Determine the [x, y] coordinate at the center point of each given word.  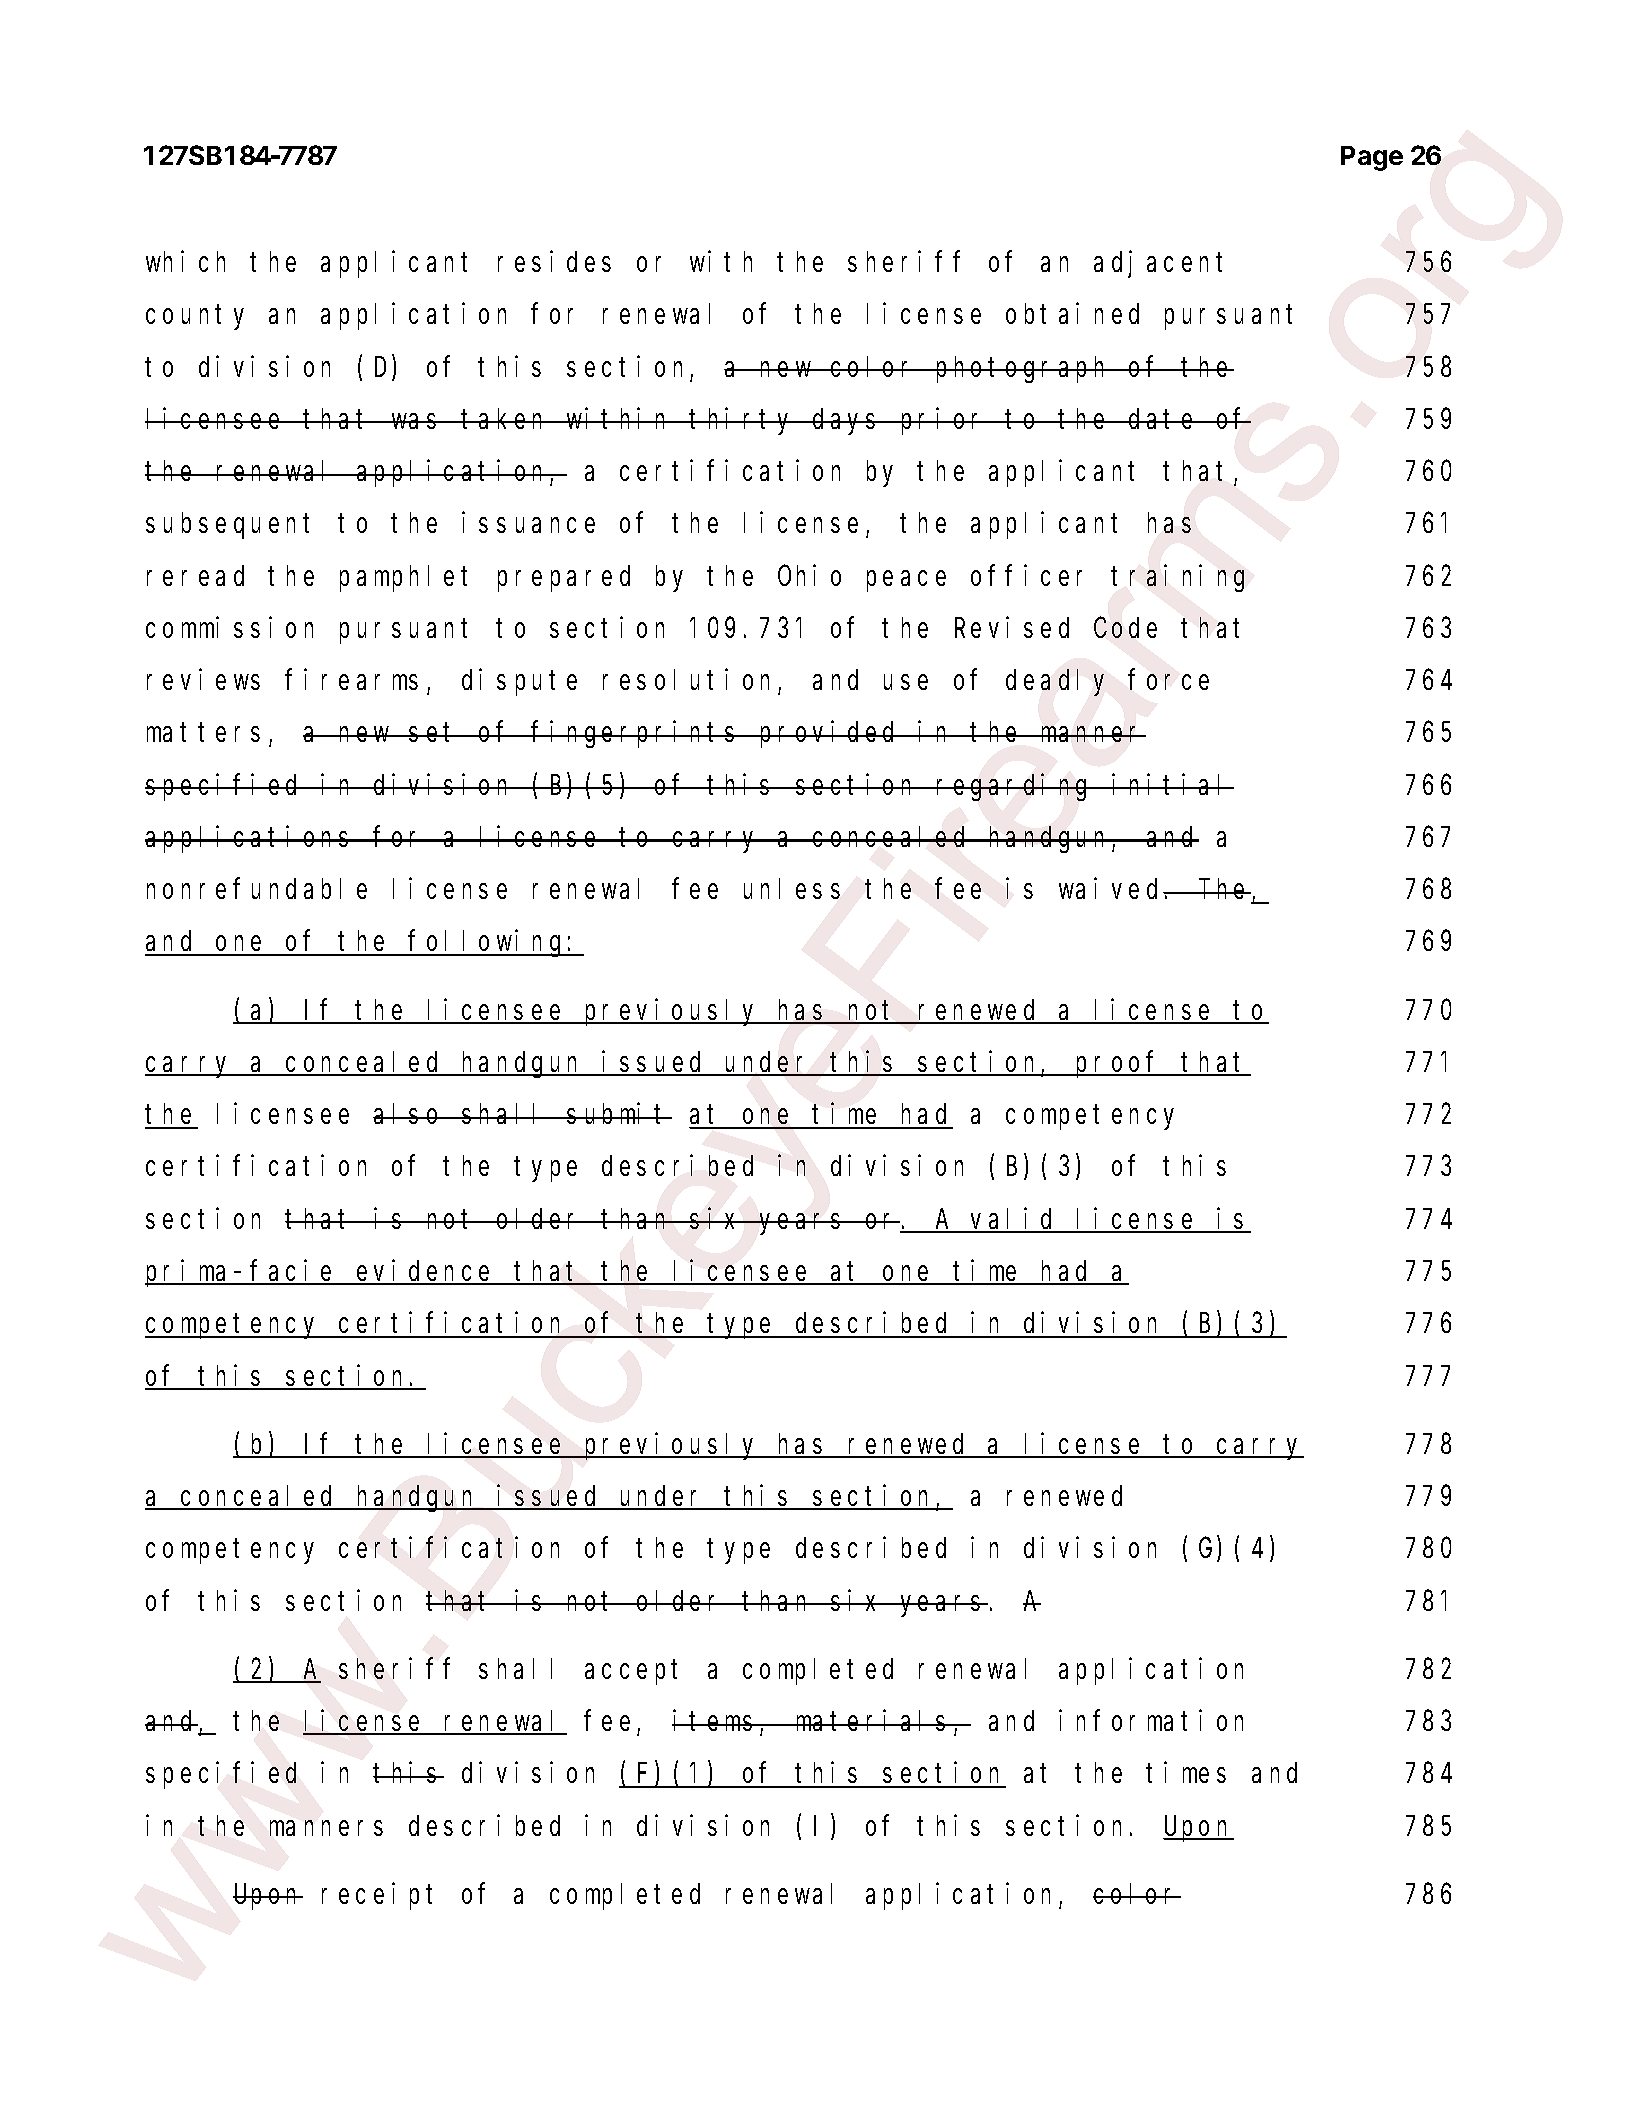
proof [1118, 1065]
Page [1372, 158]
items [716, 1720]
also [409, 1114]
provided [830, 734]
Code [1125, 627]
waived [1112, 888]
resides [554, 261]
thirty [743, 421]
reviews [203, 679]
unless [792, 889]
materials [873, 1720]
